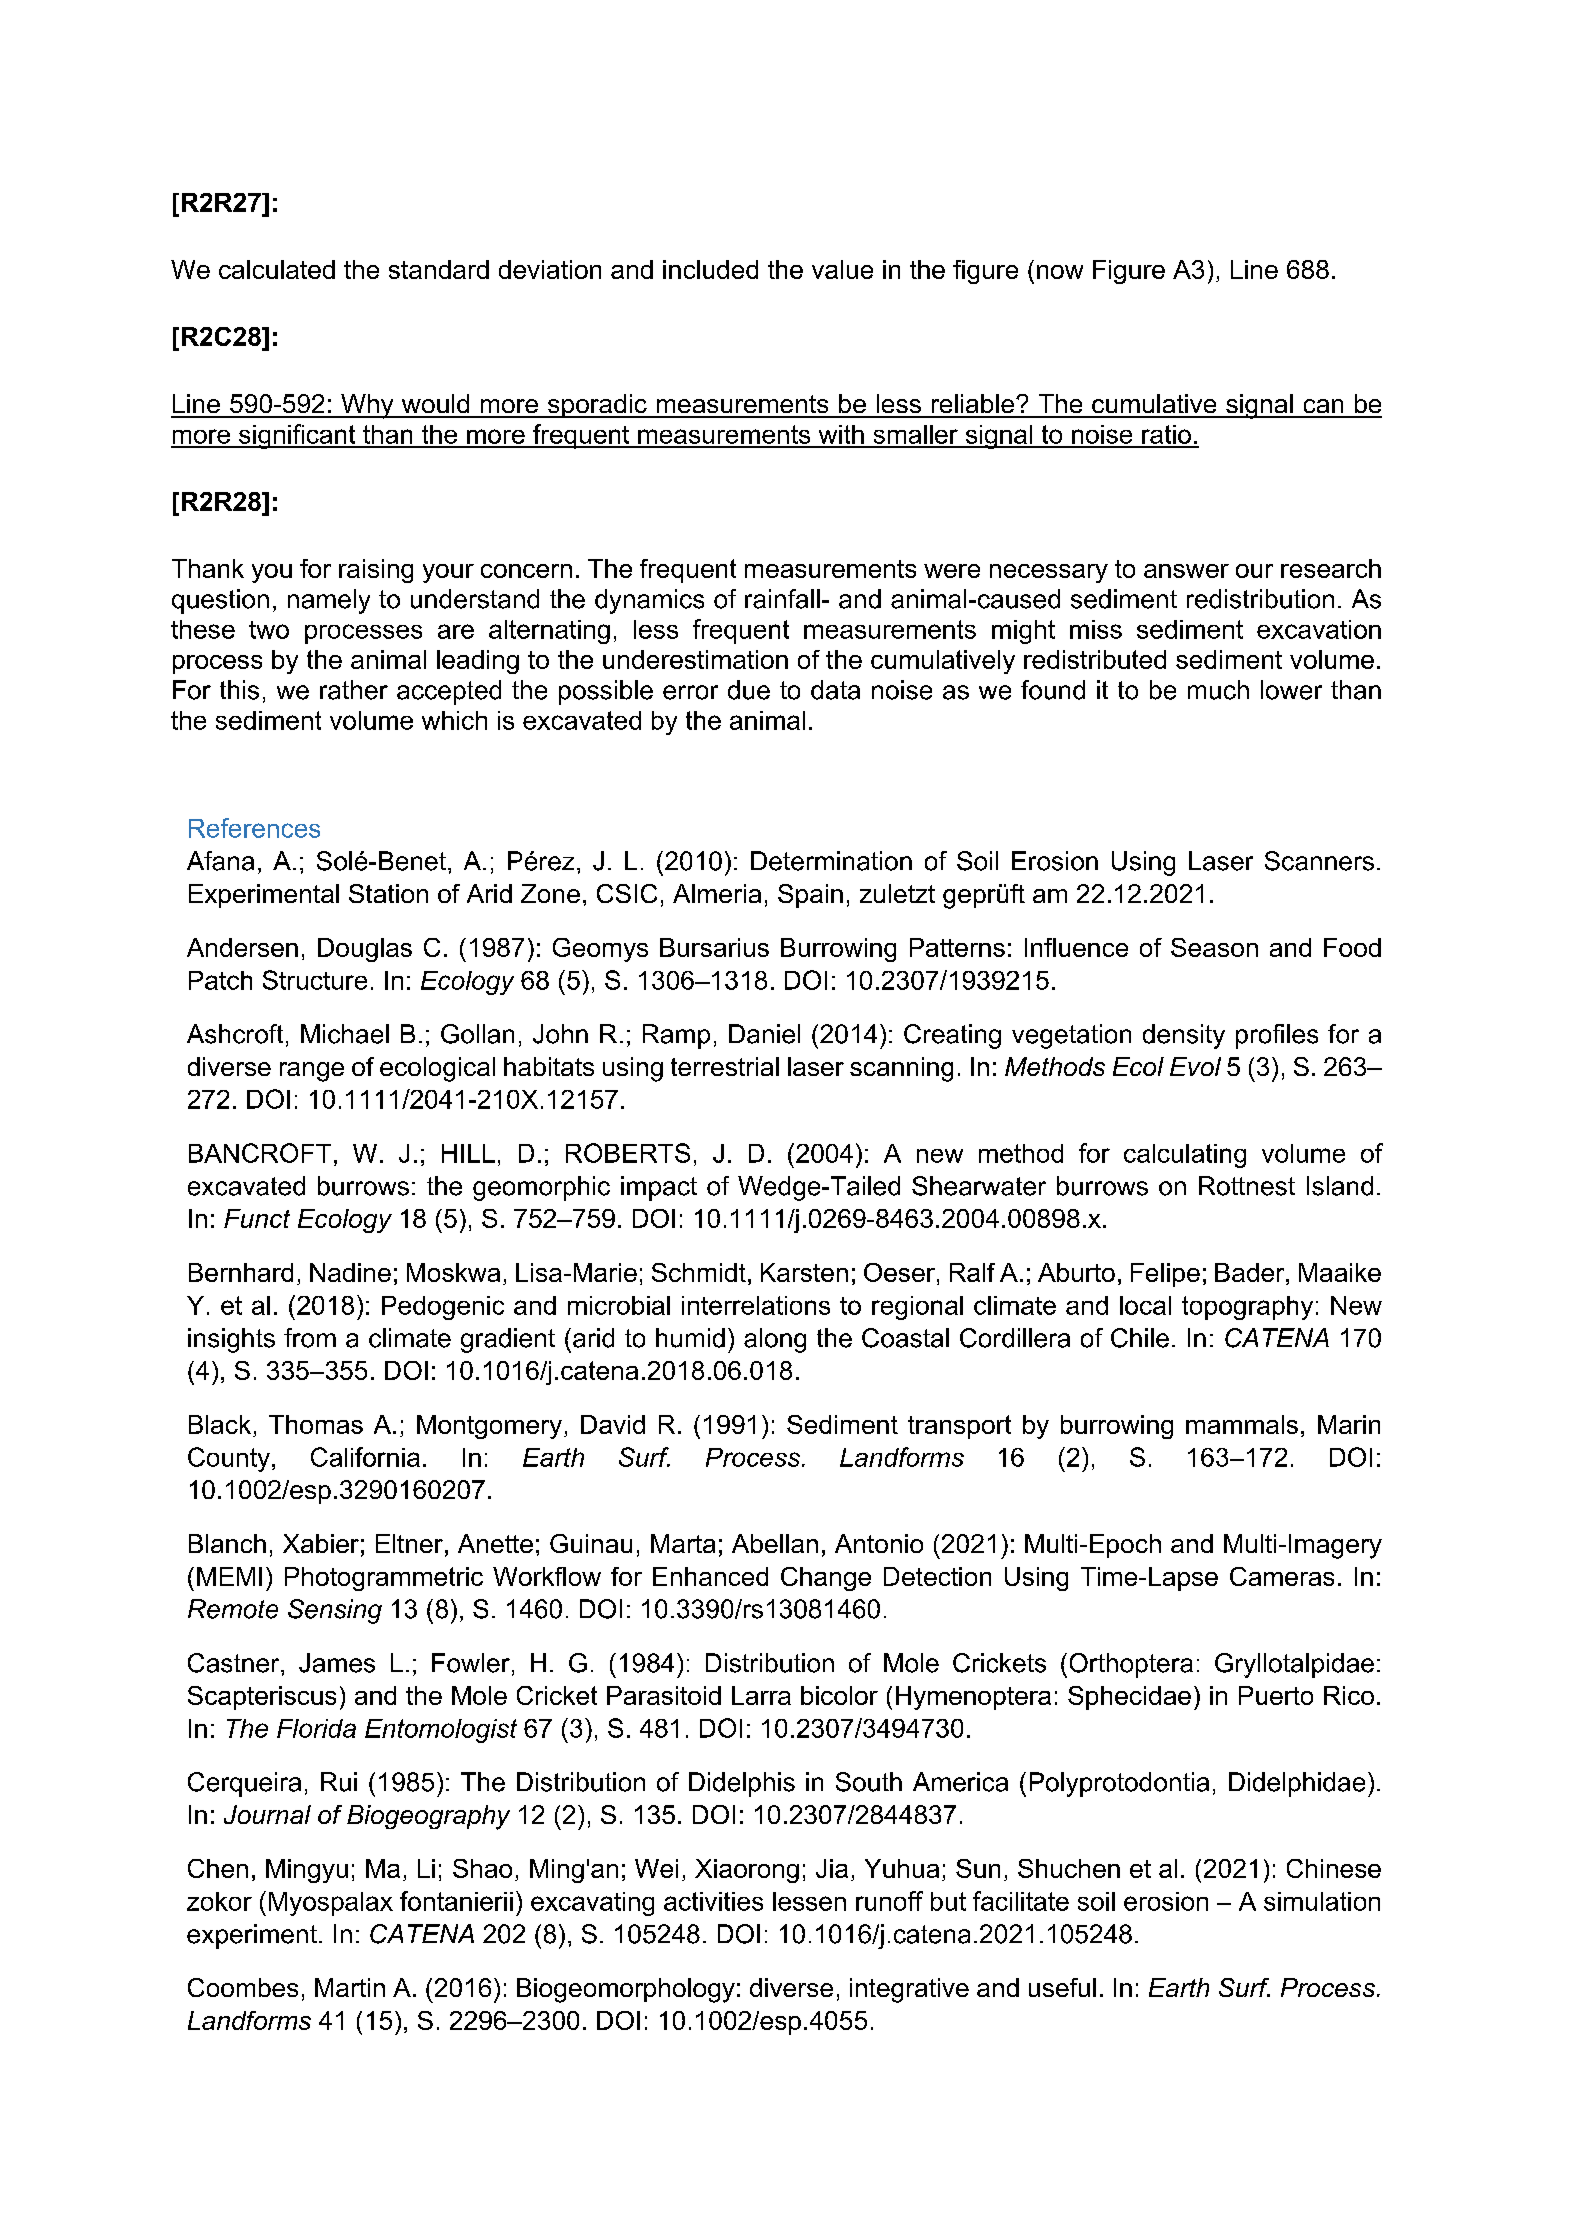 The width and height of the page is (1569, 2219). What do you see at coordinates (1319, 861) in the page?
I see `Scanners` at bounding box center [1319, 861].
